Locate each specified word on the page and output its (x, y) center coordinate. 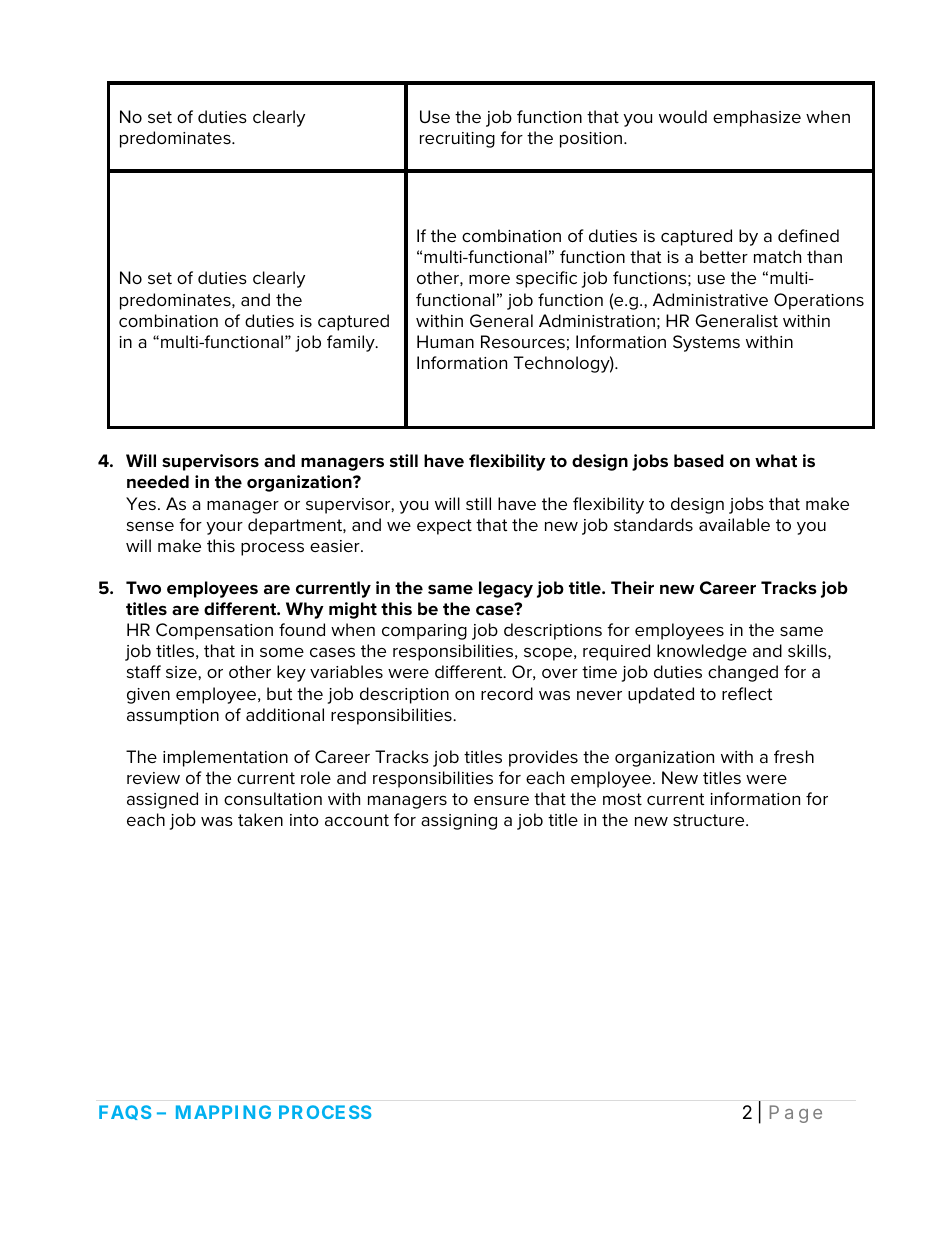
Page (796, 1114)
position (592, 140)
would (683, 116)
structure (710, 820)
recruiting (457, 140)
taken (260, 819)
